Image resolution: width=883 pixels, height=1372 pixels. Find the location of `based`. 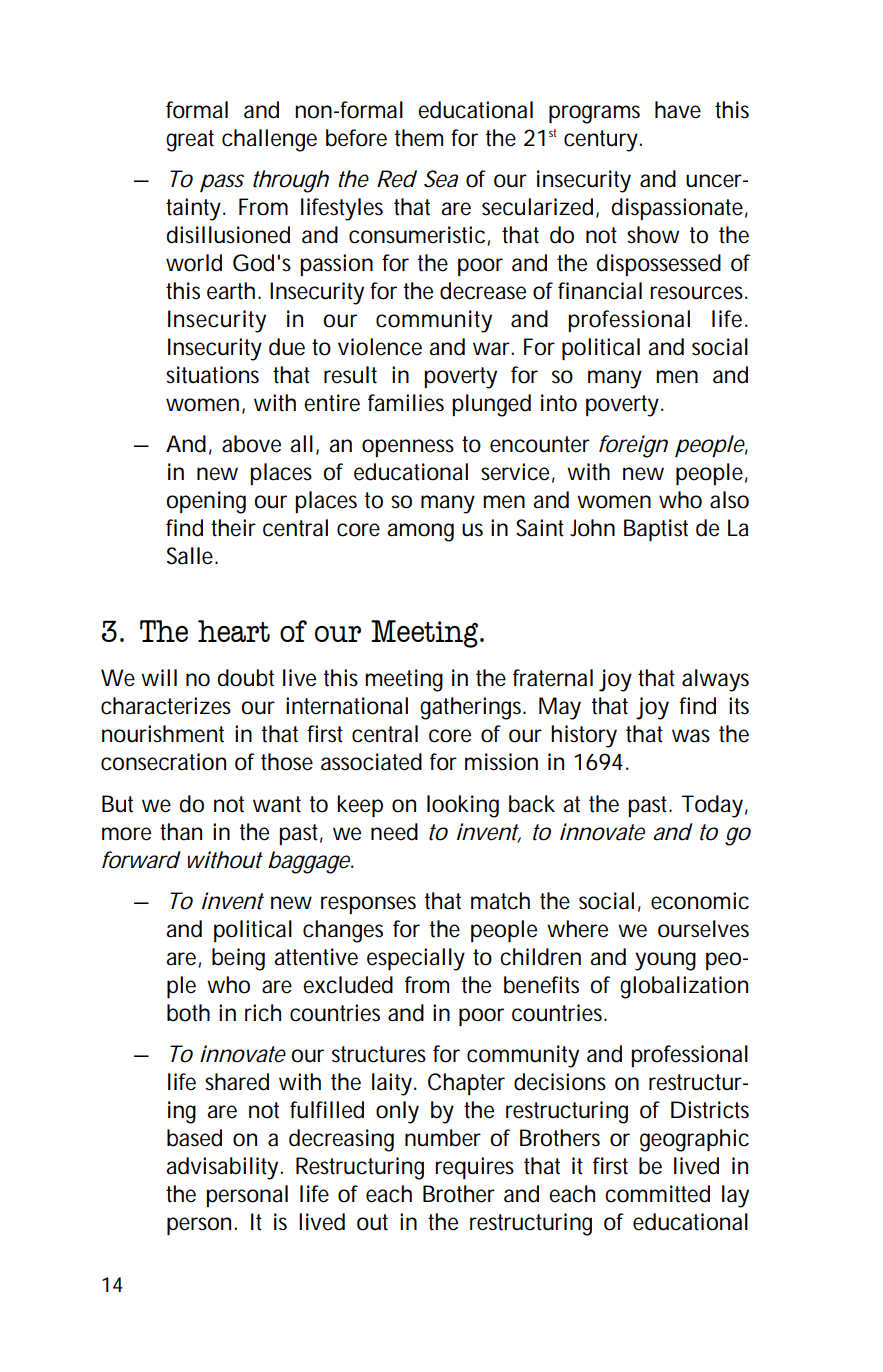

based is located at coordinates (194, 1138).
